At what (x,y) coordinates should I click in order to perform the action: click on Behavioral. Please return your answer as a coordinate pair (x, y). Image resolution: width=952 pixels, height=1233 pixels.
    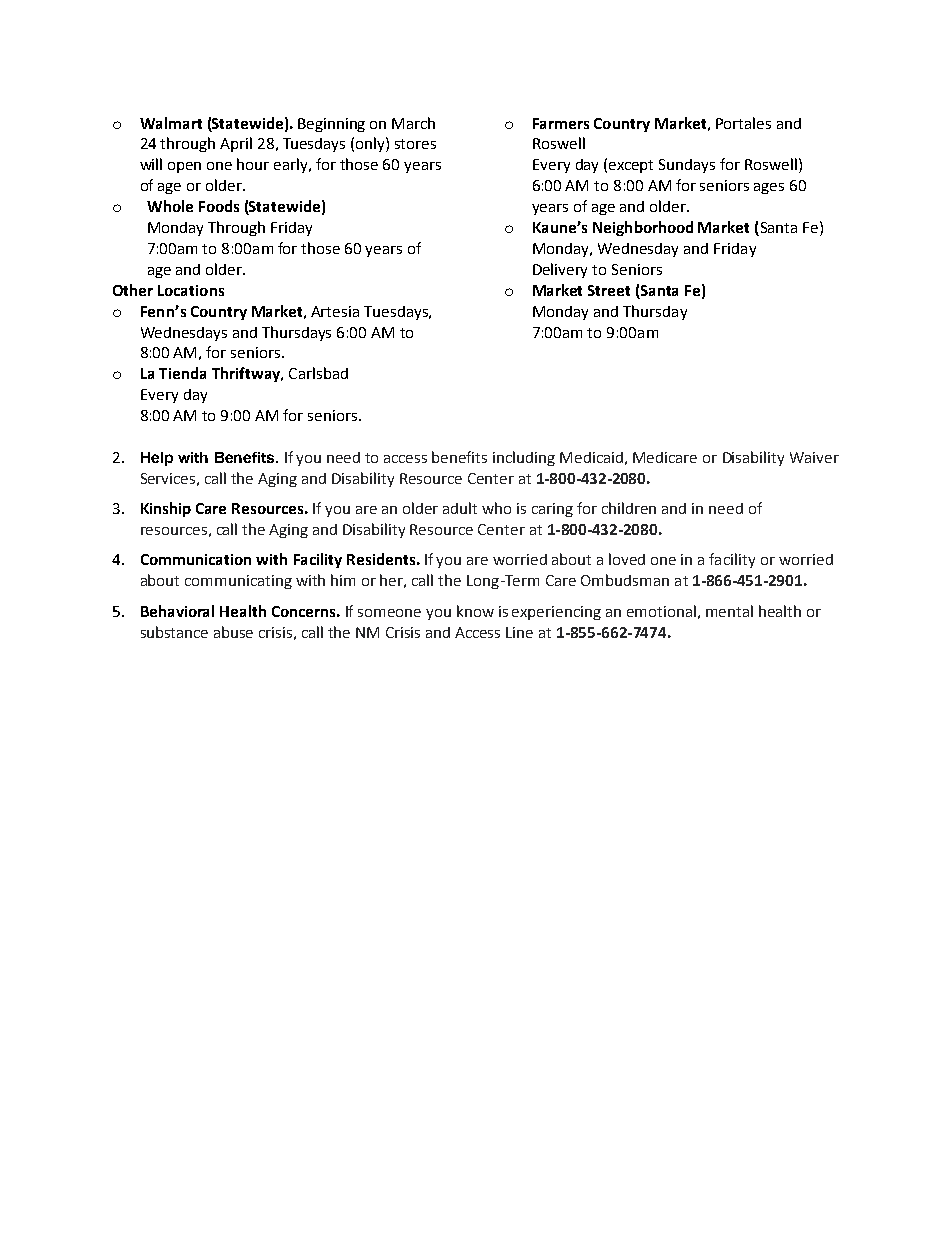
    Looking at the image, I should click on (177, 611).
